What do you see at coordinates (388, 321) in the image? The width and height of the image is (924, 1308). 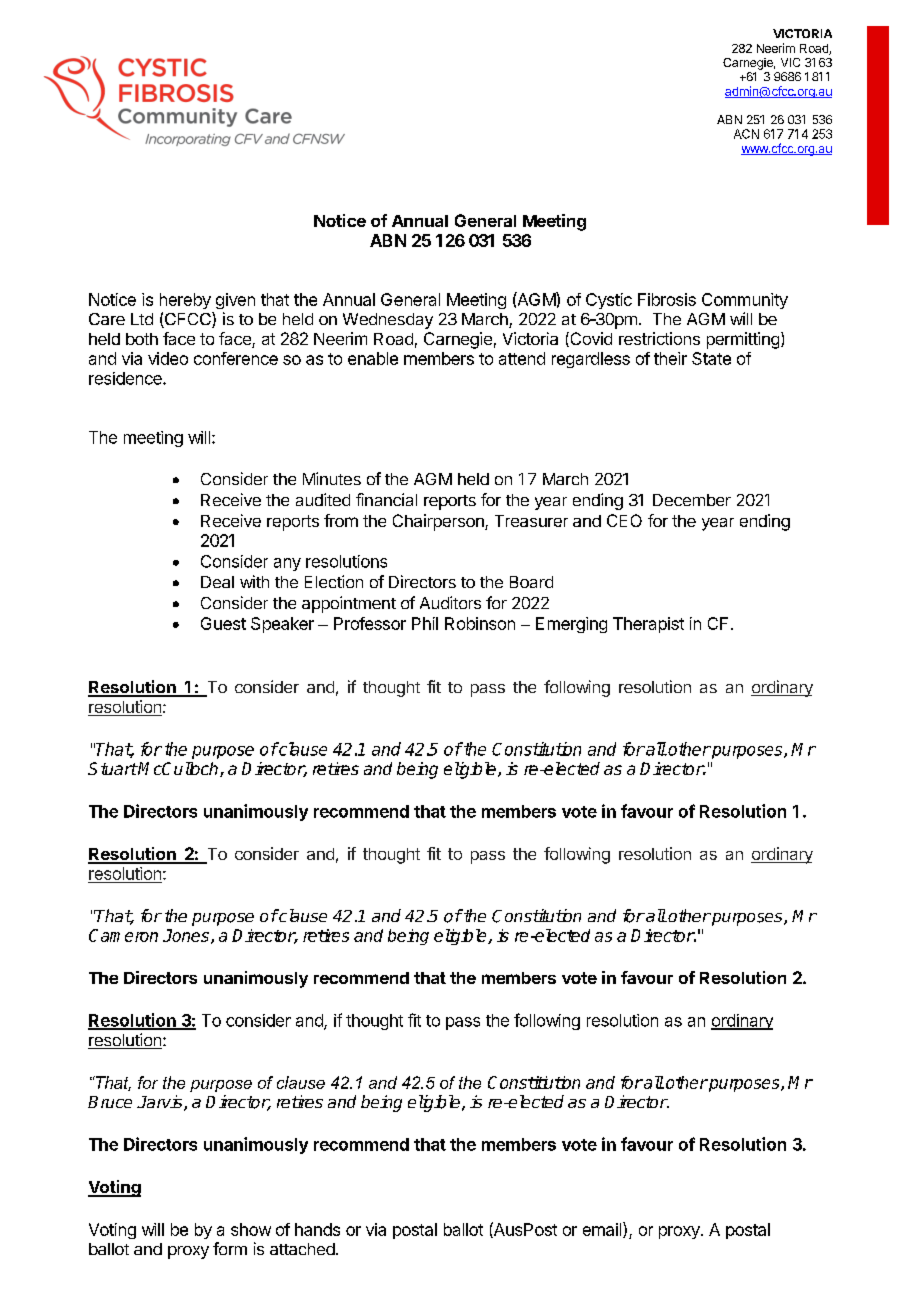 I see `Wednesday` at bounding box center [388, 321].
